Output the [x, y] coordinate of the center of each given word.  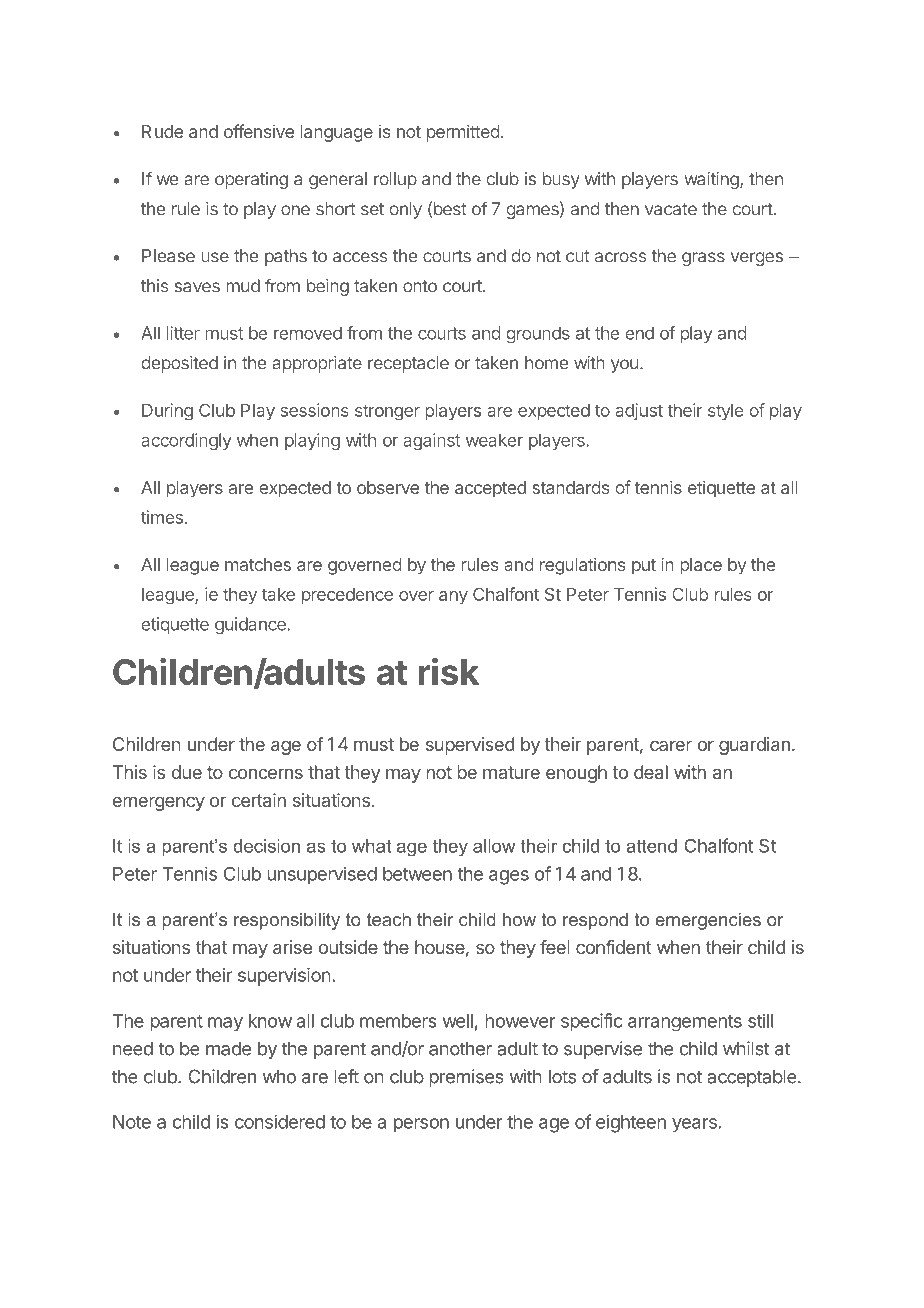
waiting [712, 180]
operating [251, 180]
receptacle [408, 364]
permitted [463, 133]
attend [651, 846]
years [694, 1125]
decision [266, 846]
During [167, 411]
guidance [250, 626]
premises [466, 1078]
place [701, 566]
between [417, 874]
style [725, 412]
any [453, 597]
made [228, 1048]
